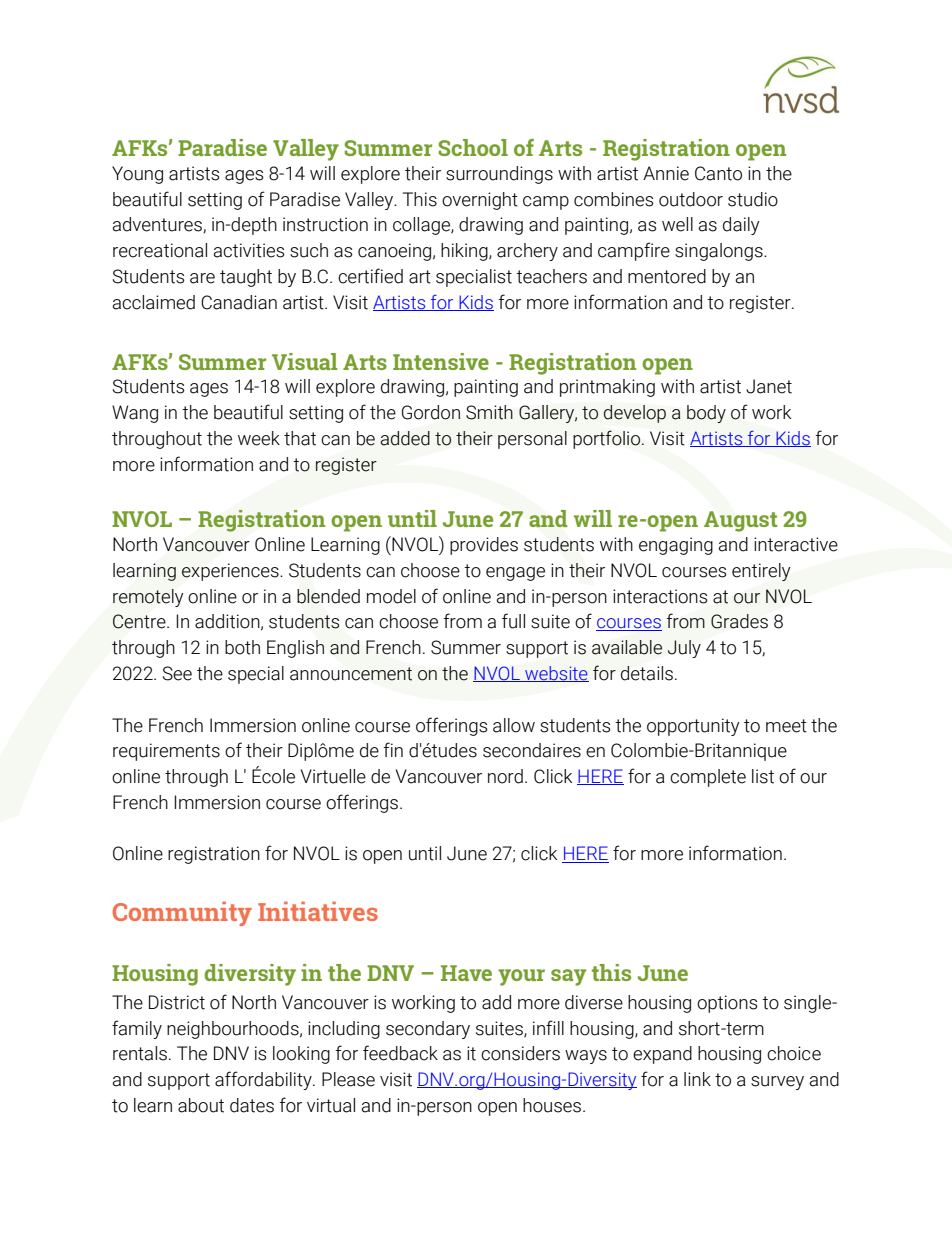  What do you see at coordinates (201, 1105) in the page?
I see `about` at bounding box center [201, 1105].
